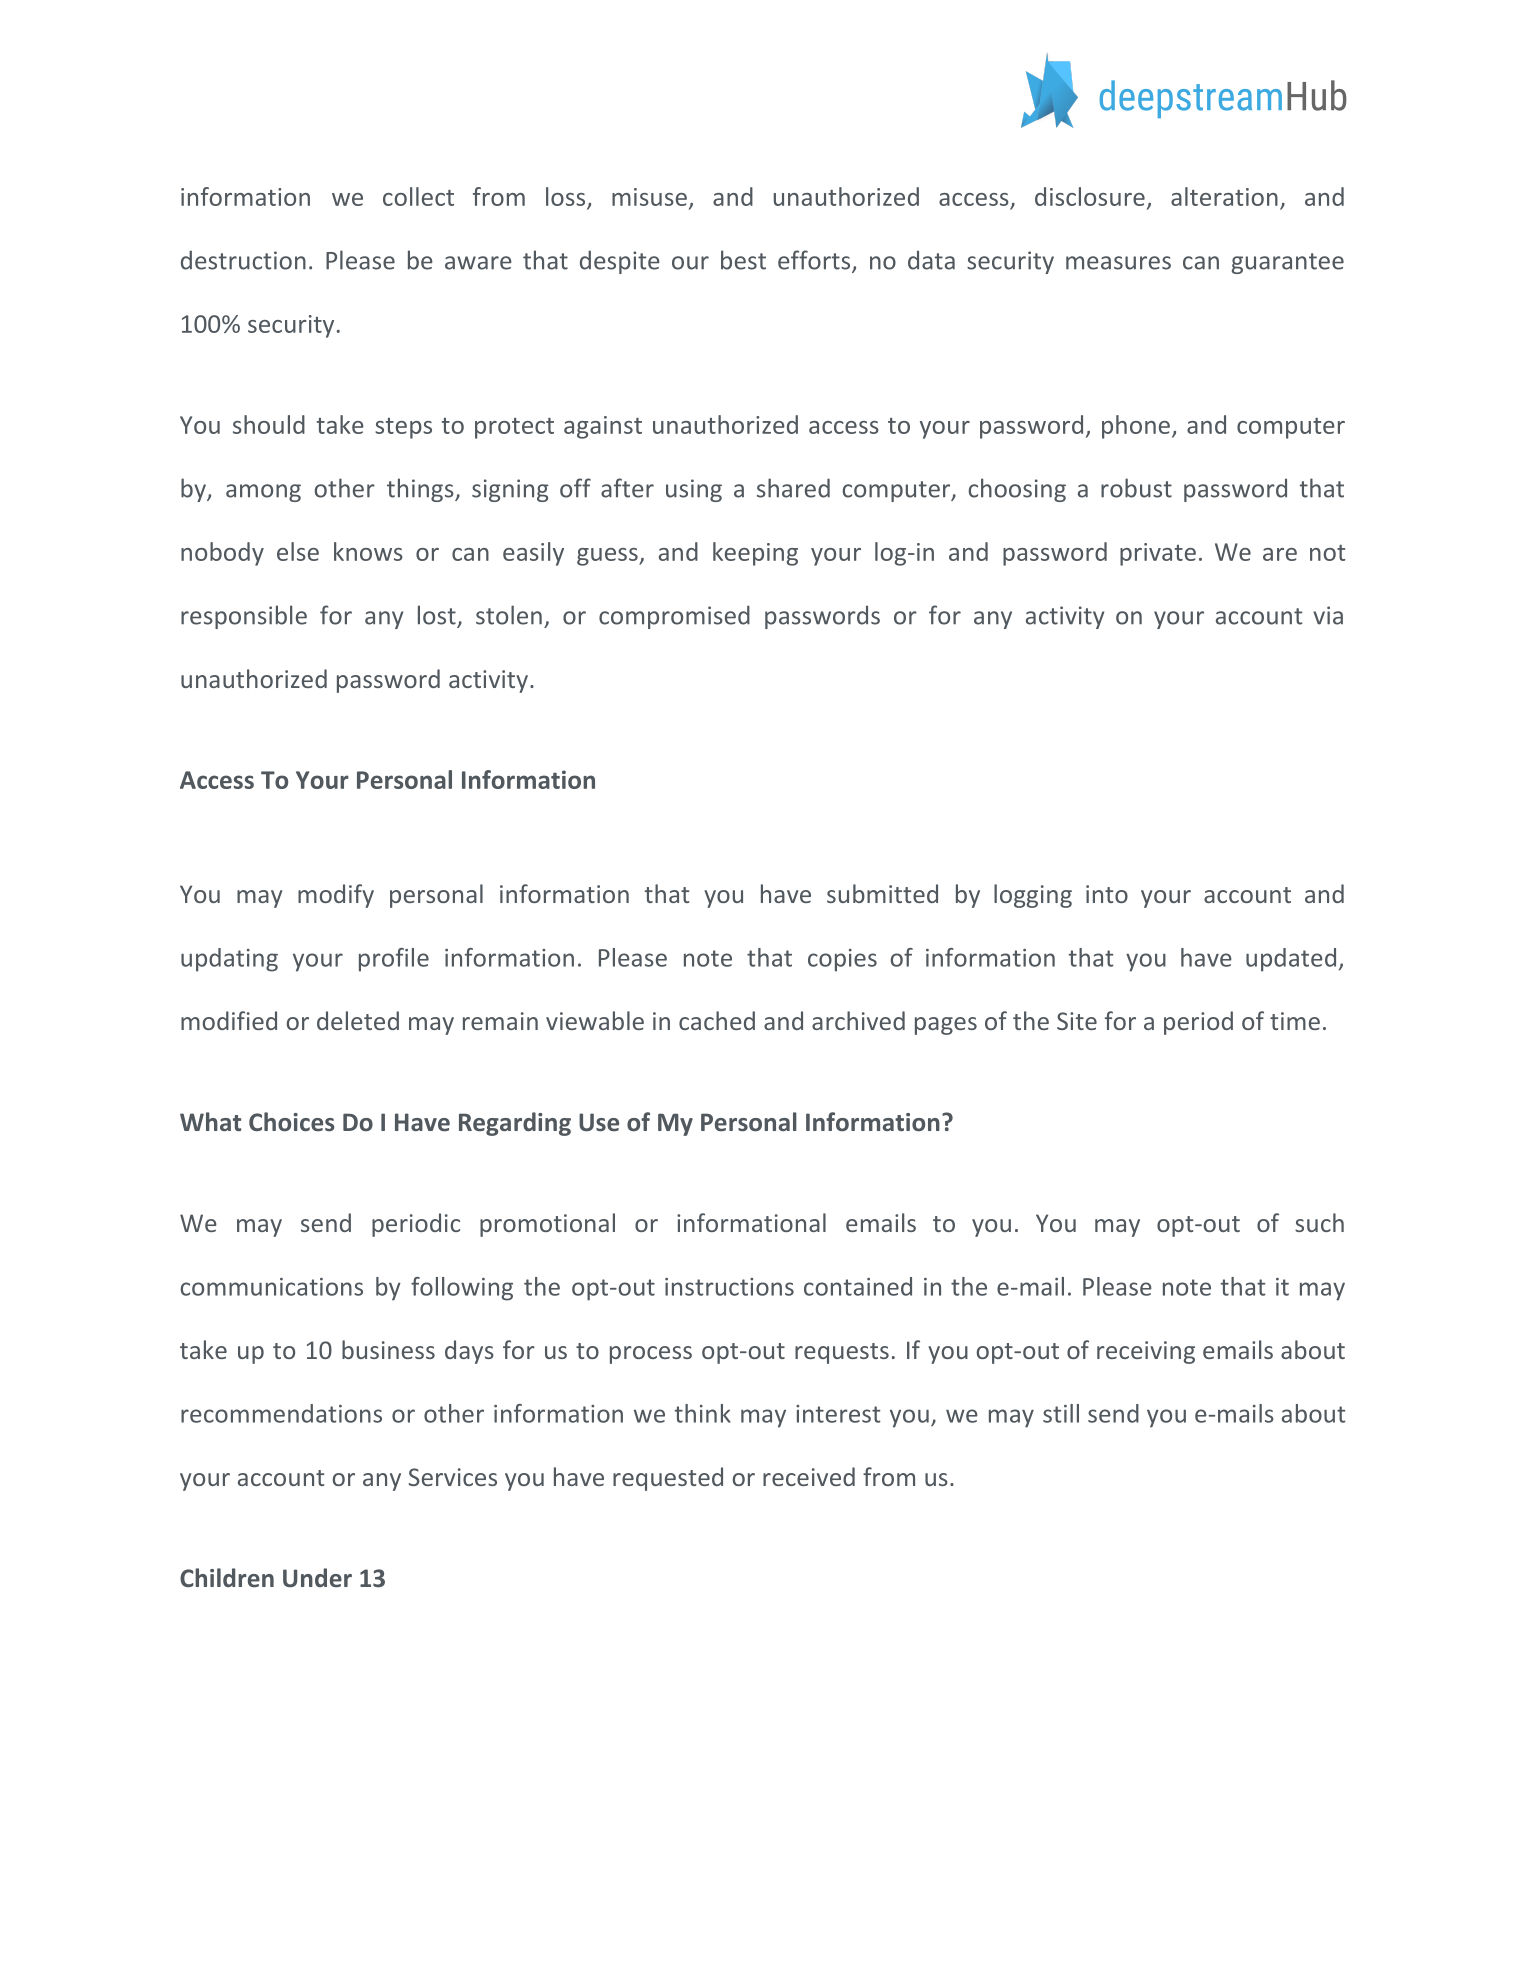 Image resolution: width=1526 pixels, height=1974 pixels. Describe the element at coordinates (882, 893) in the page. I see `submitted` at that location.
